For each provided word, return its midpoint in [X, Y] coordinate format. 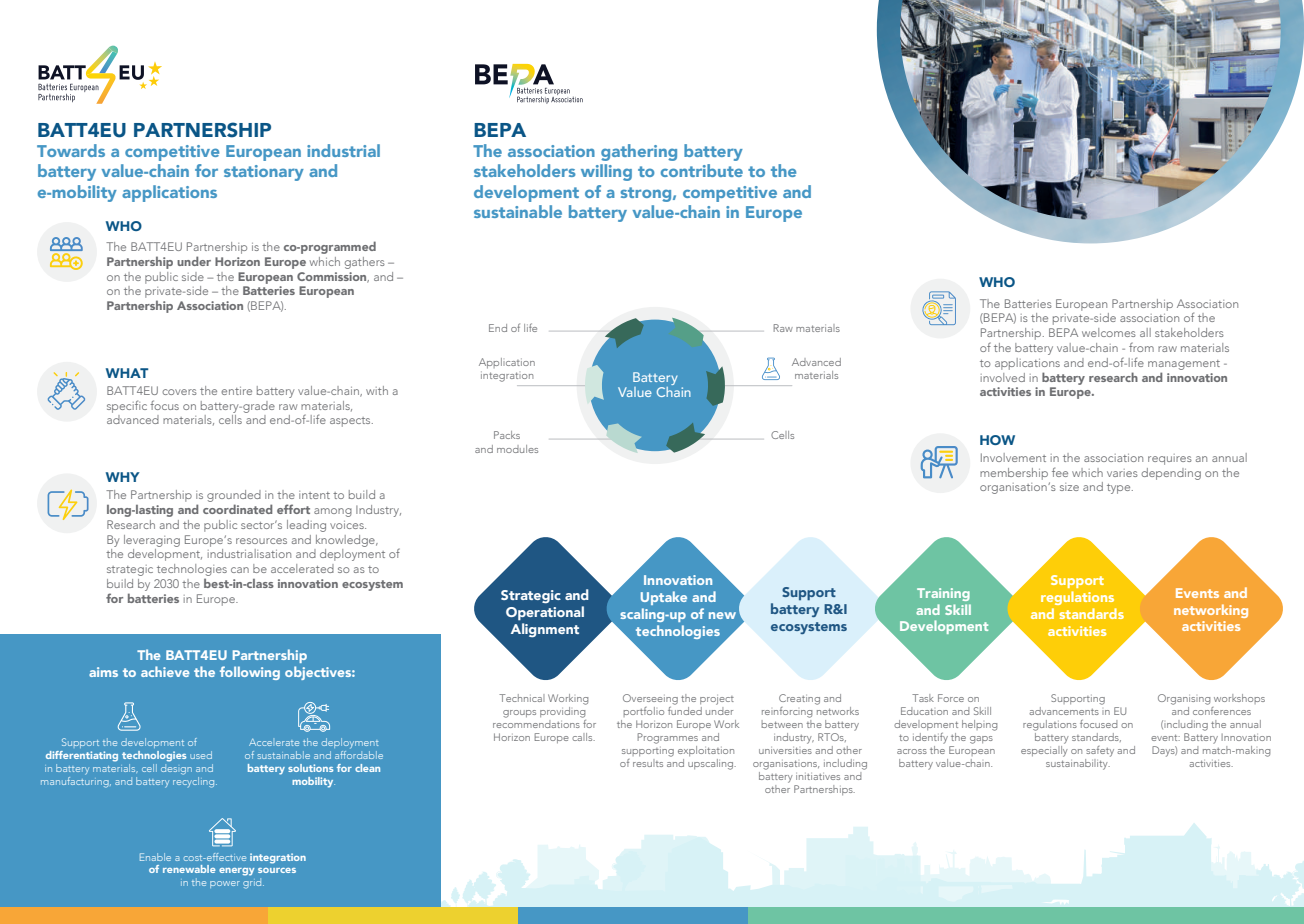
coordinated [237, 509]
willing [606, 172]
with [377, 390]
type [1120, 489]
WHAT [127, 373]
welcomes [1109, 332]
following [250, 673]
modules [517, 449]
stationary [264, 173]
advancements [1064, 711]
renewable [189, 869]
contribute [702, 170]
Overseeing [650, 699]
